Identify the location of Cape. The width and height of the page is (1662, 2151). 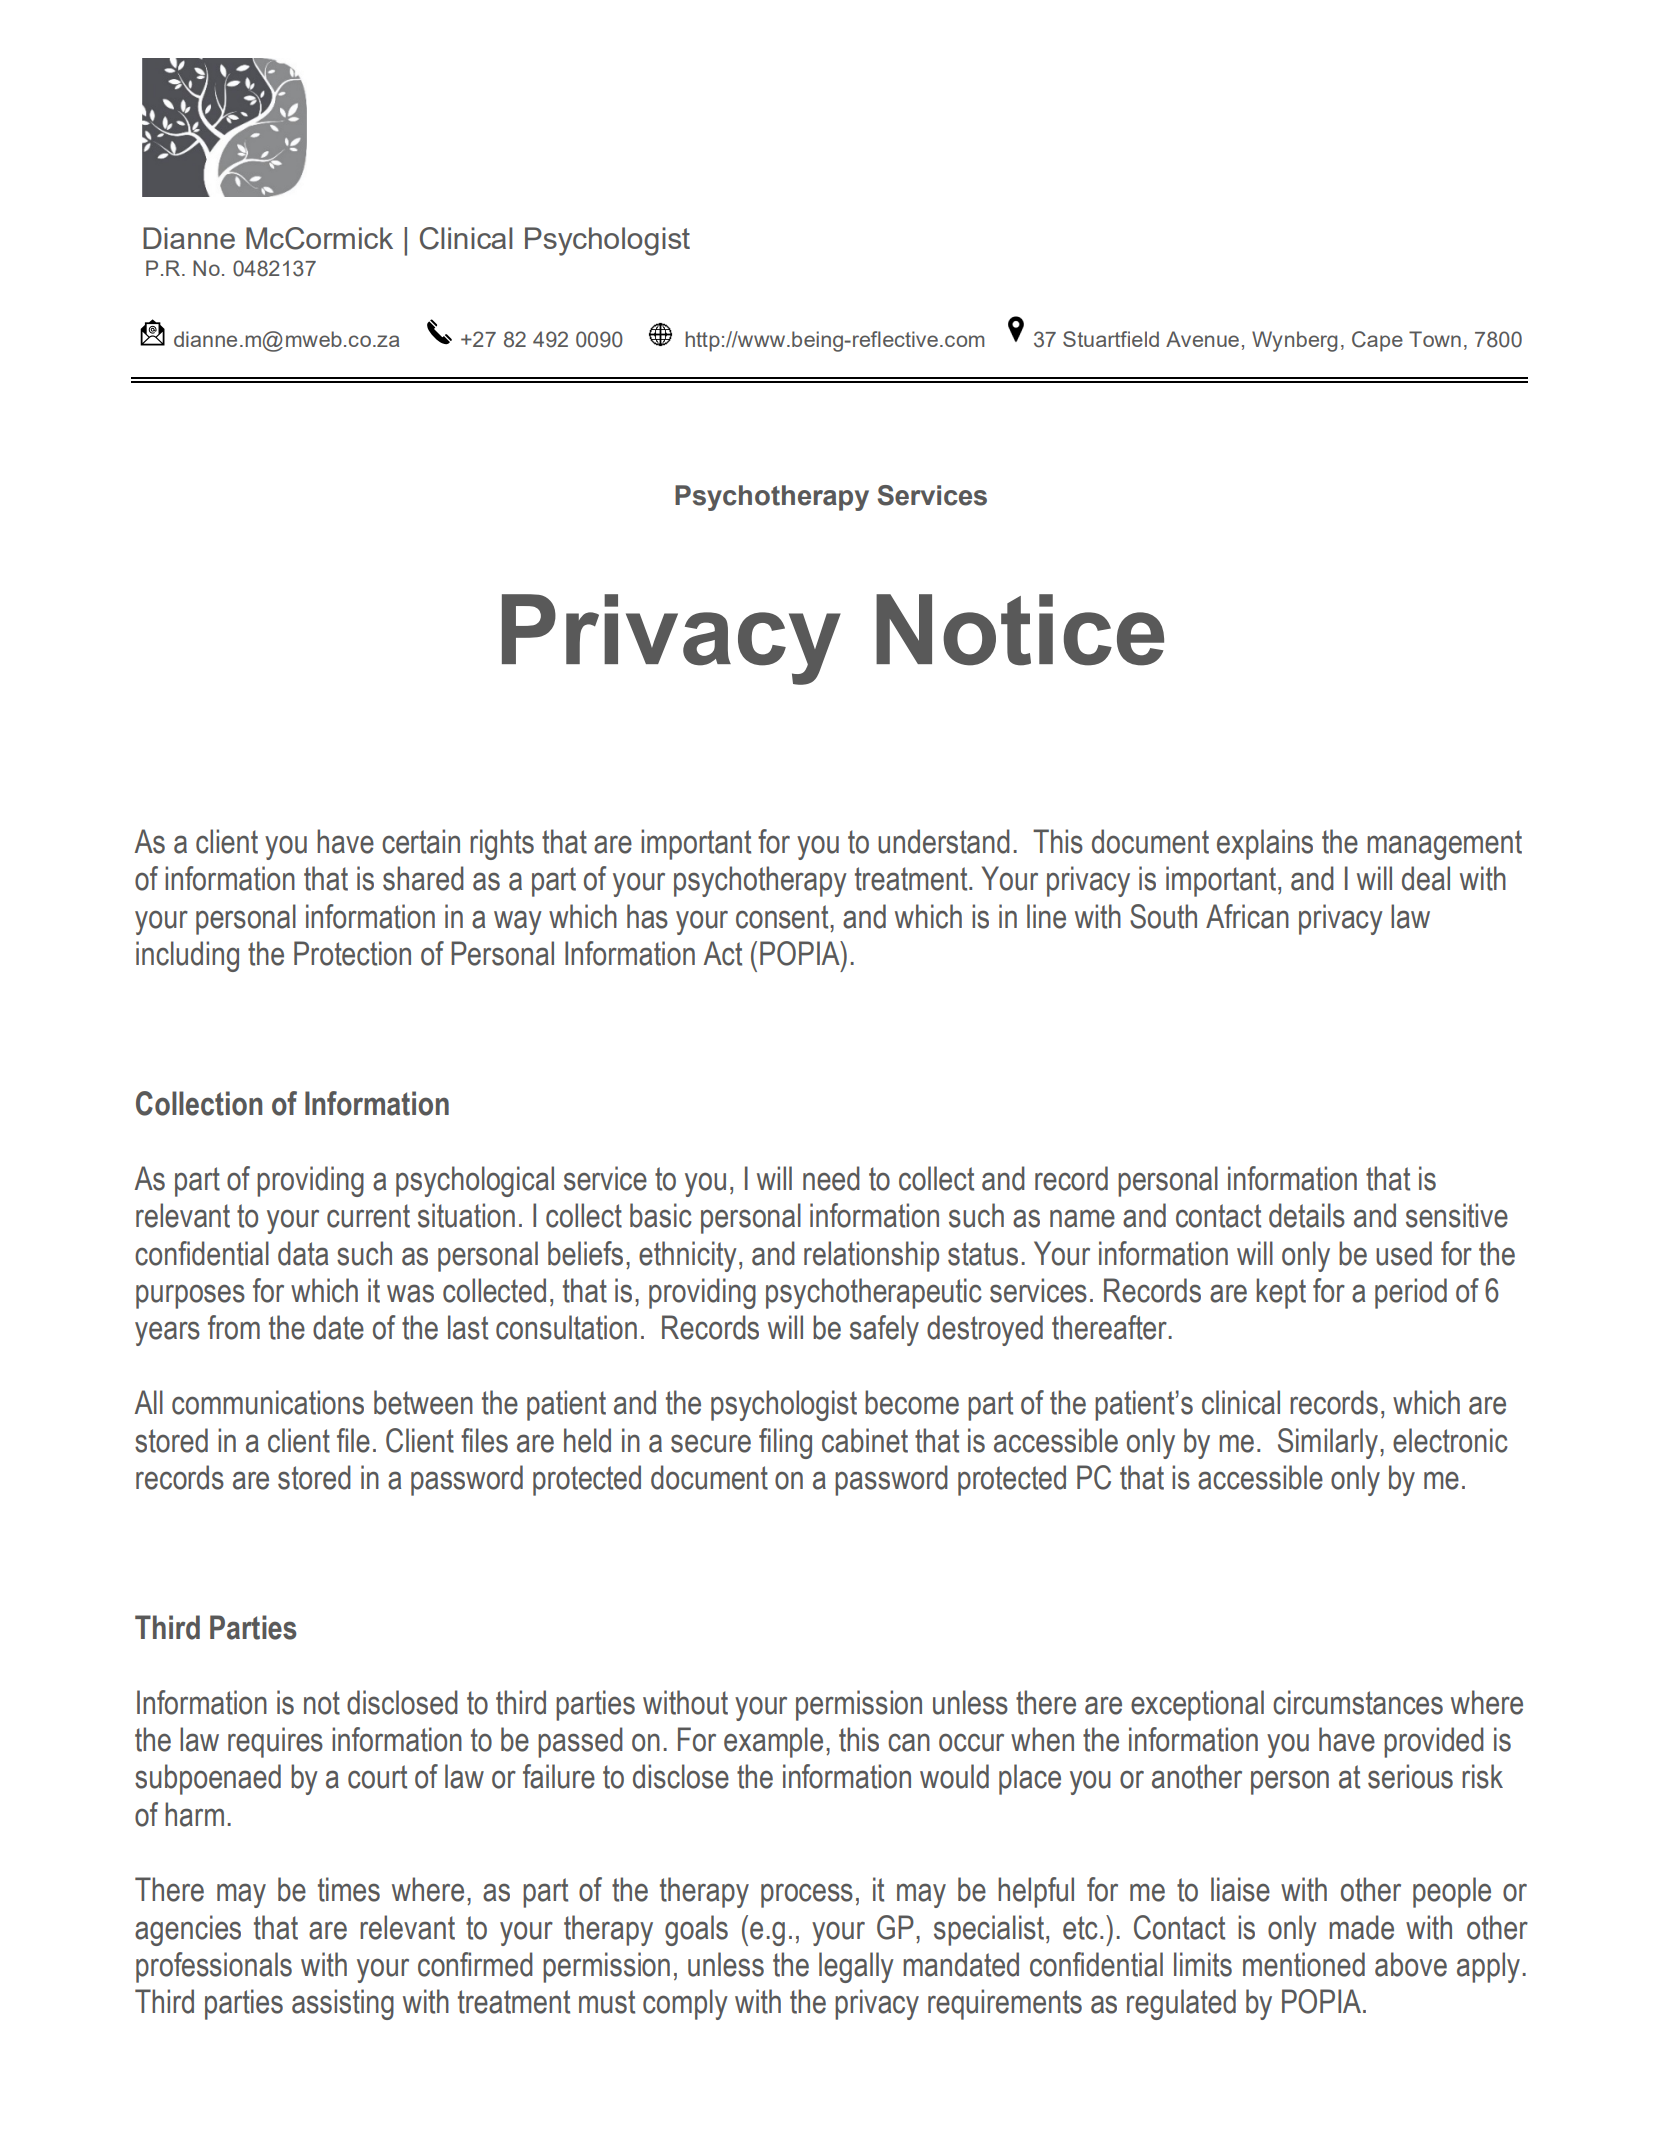
(1377, 341).
